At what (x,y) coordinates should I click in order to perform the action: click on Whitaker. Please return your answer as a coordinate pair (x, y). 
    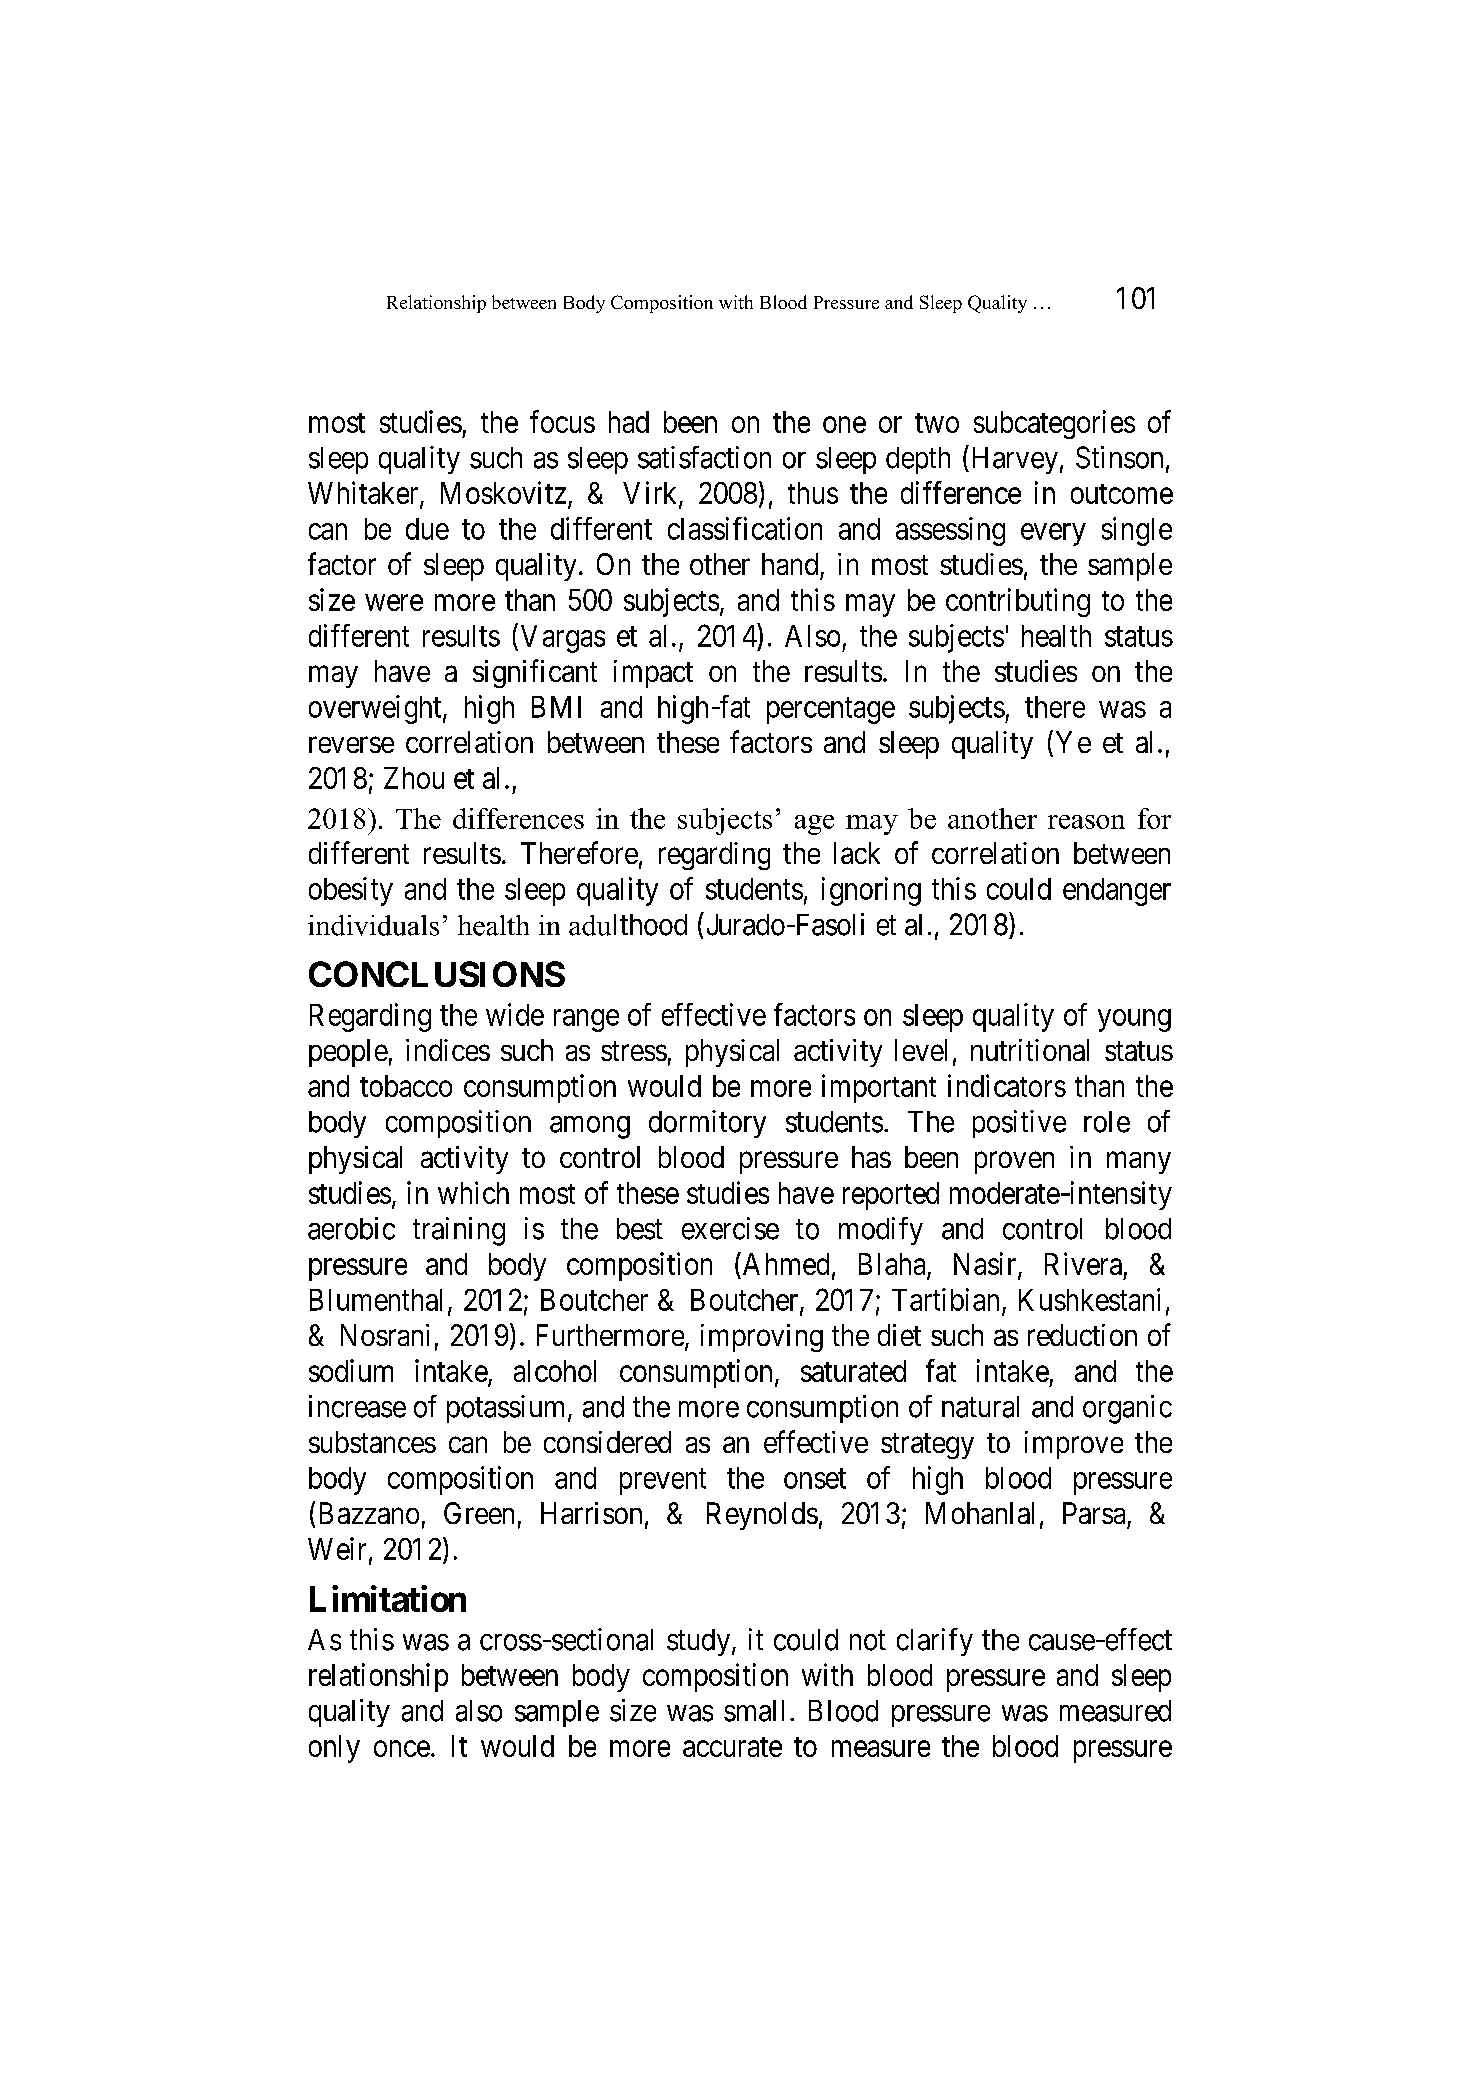
    Looking at the image, I should click on (364, 494).
